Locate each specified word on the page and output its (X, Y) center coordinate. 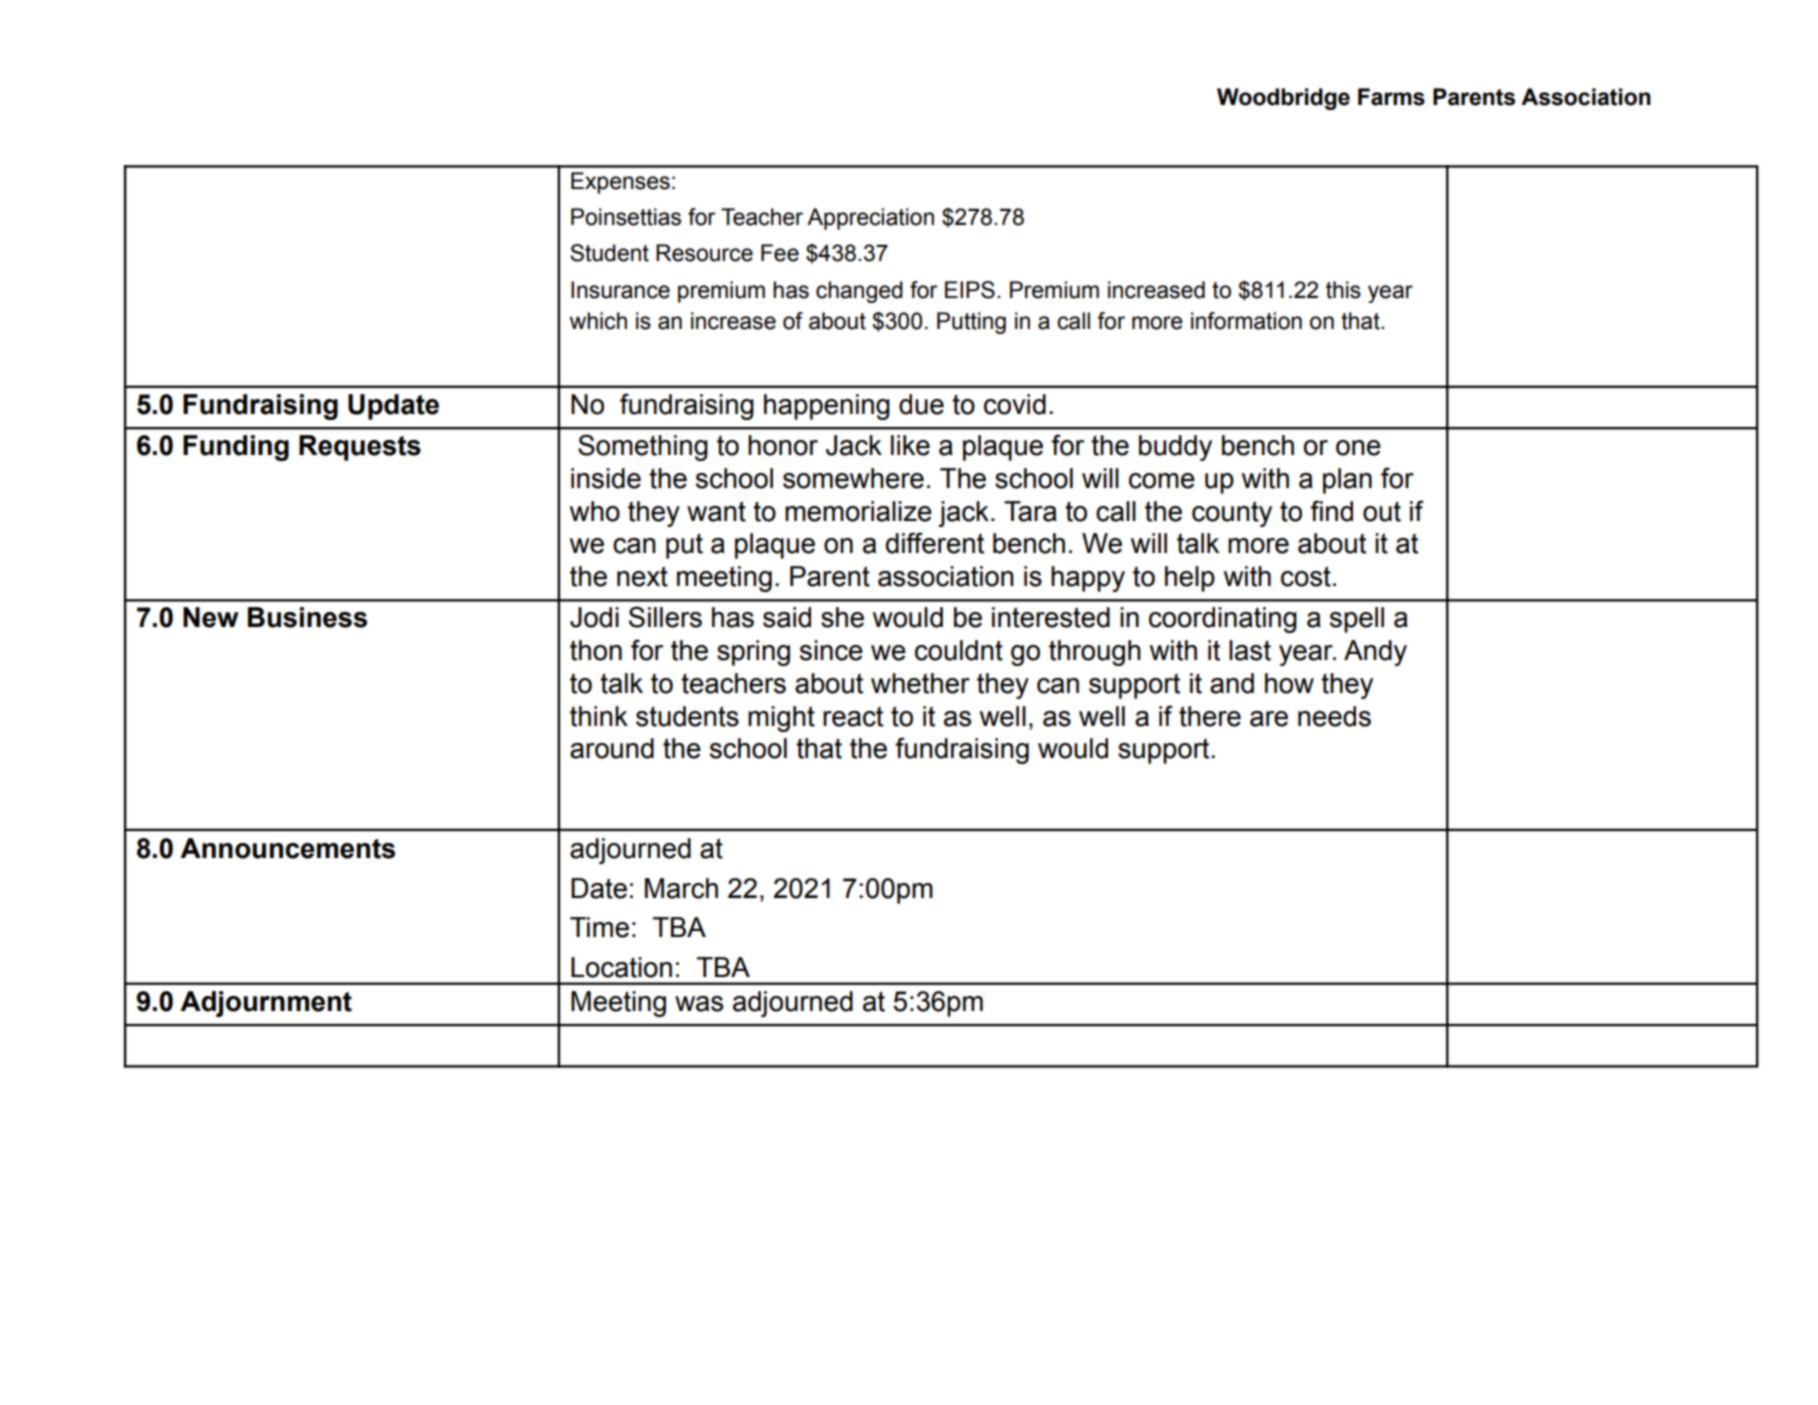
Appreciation (870, 219)
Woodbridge (1283, 99)
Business (307, 617)
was (699, 1004)
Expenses (620, 183)
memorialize (858, 511)
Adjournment (266, 1004)
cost (1306, 576)
